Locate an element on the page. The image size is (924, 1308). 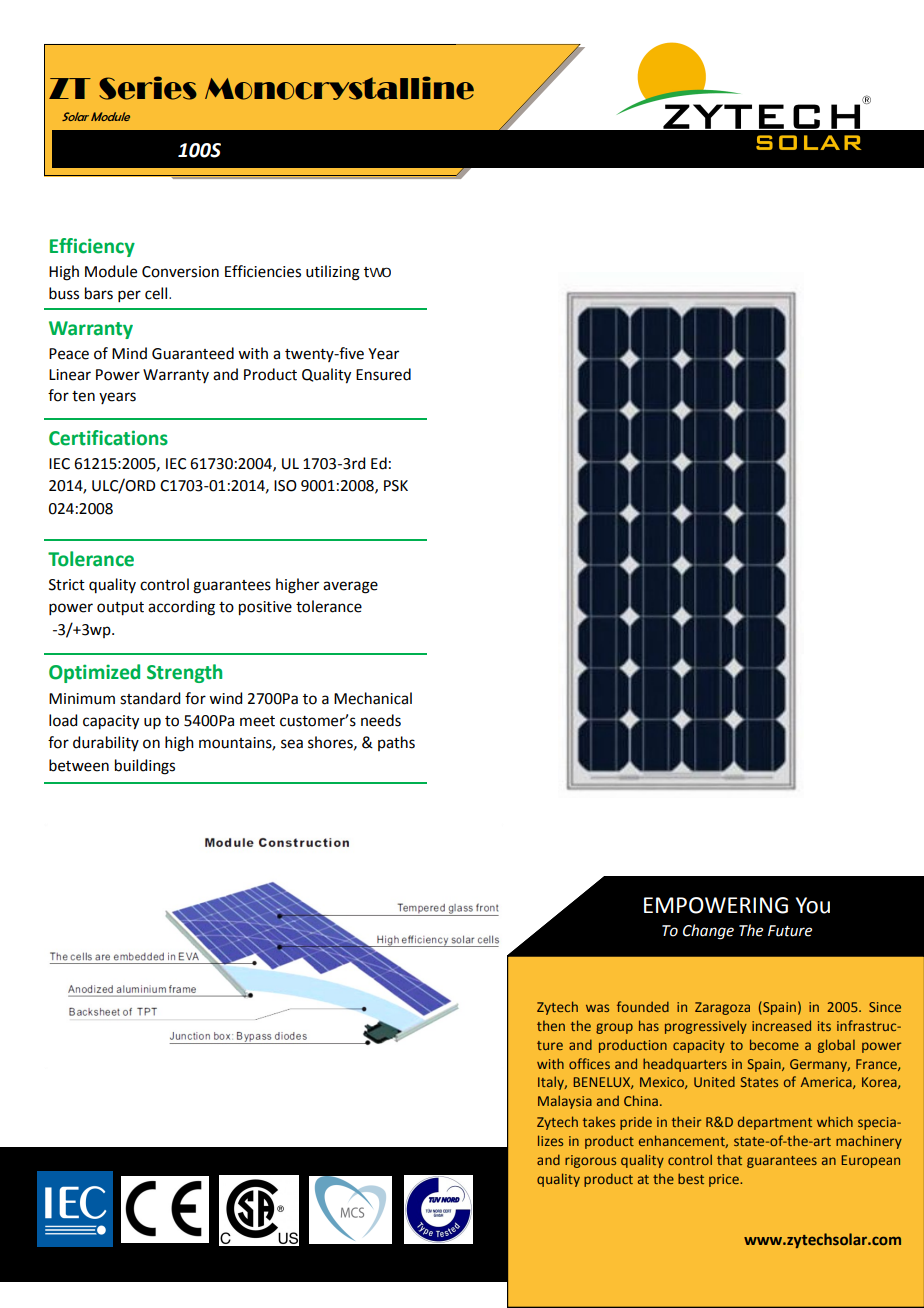
according is located at coordinates (181, 608).
